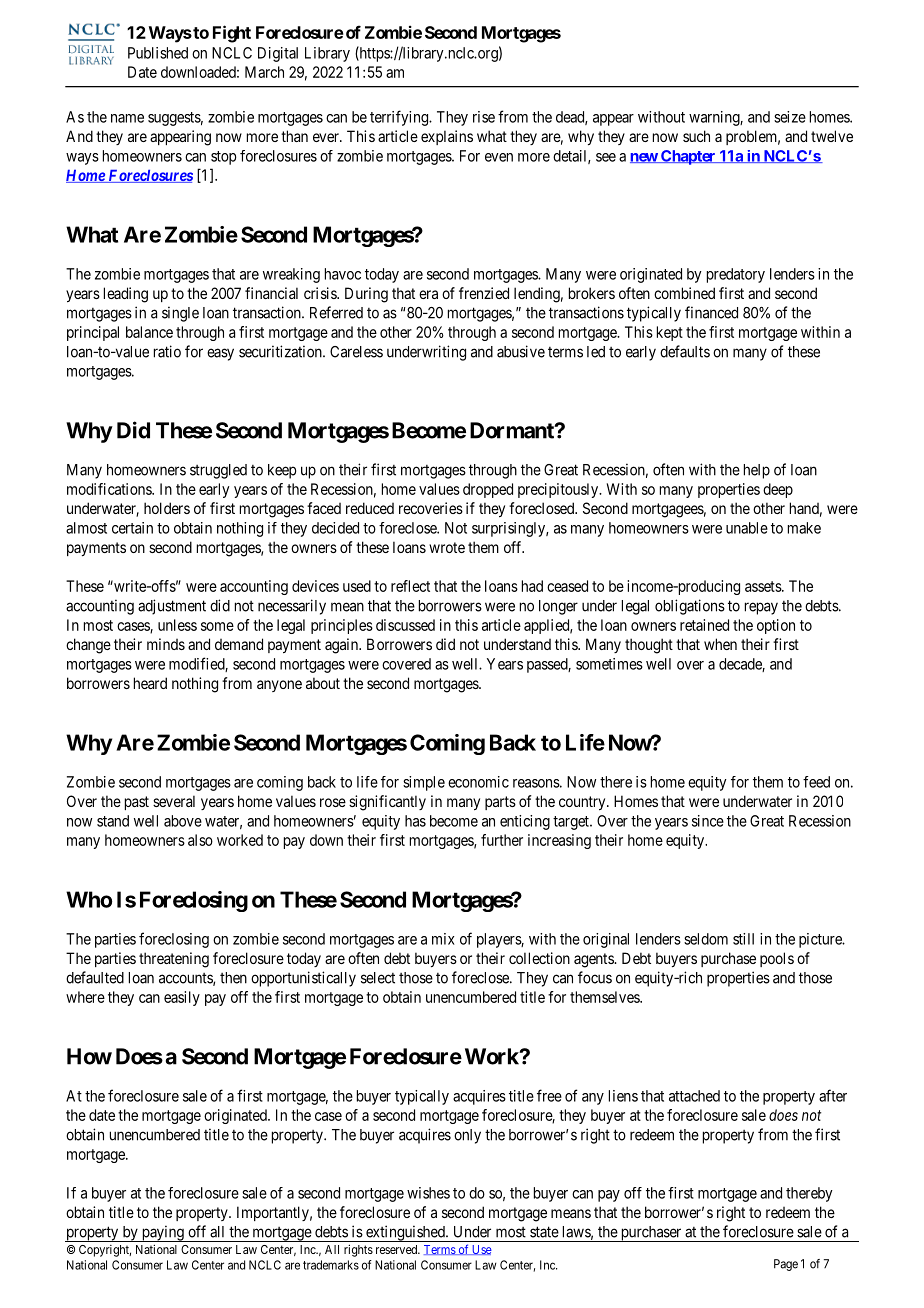  Describe the element at coordinates (790, 117) in the screenshot. I see `seize` at that location.
